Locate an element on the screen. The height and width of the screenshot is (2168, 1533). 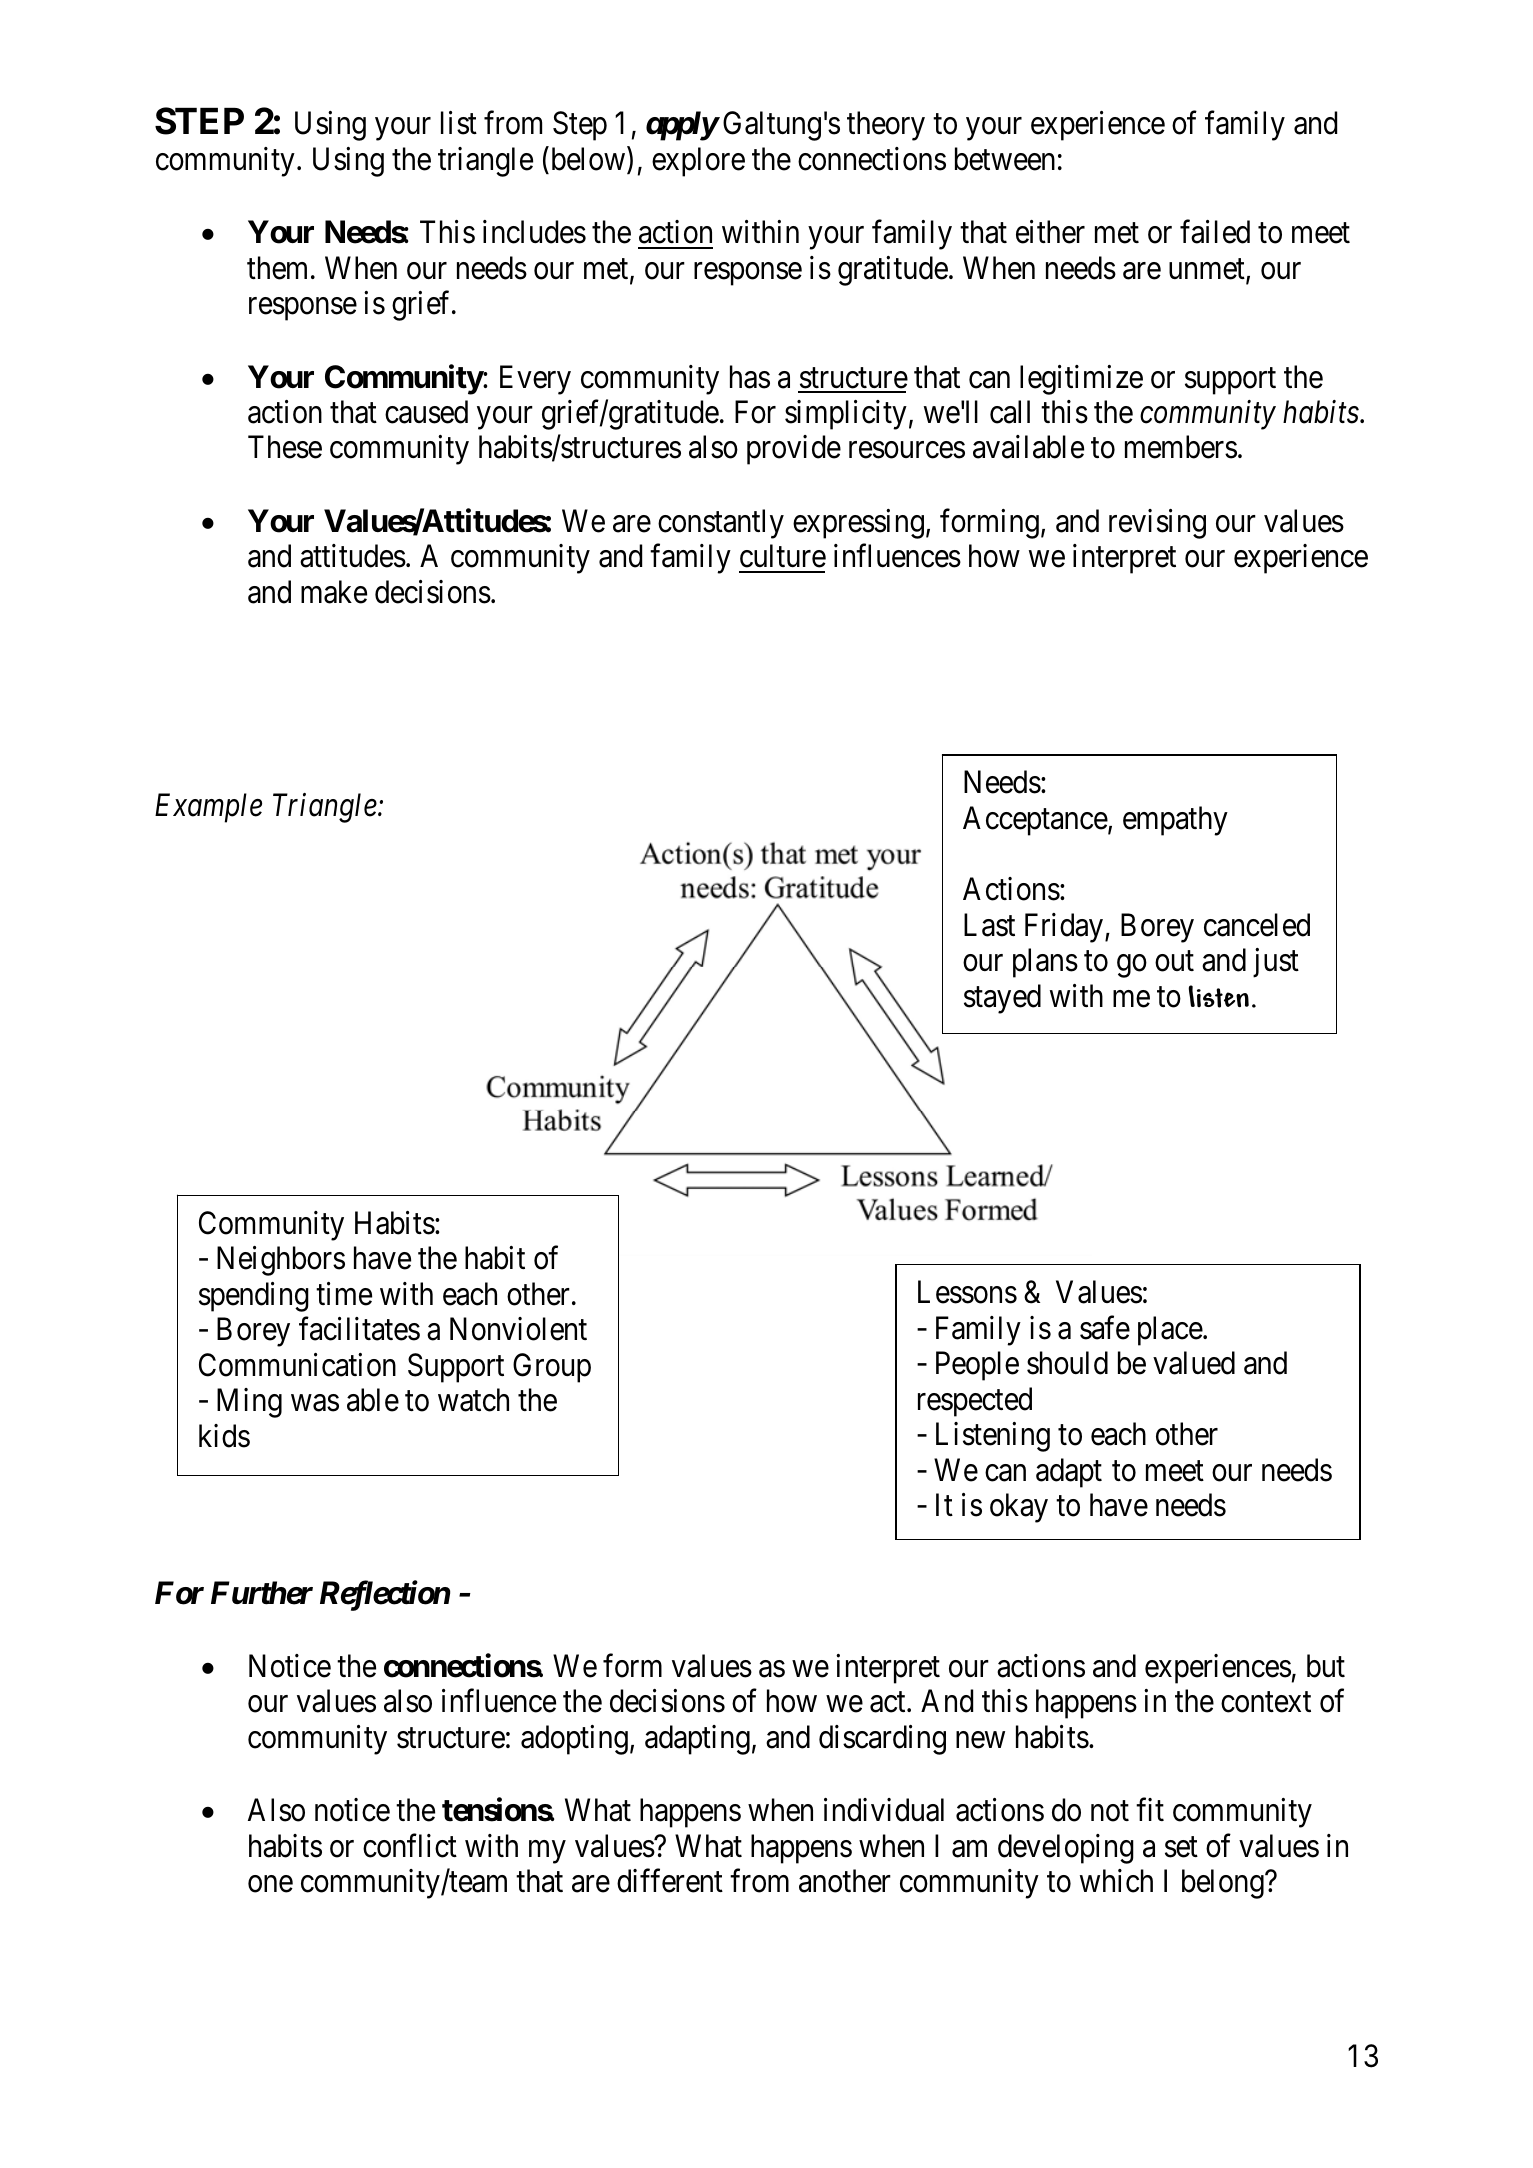
failed is located at coordinates (1215, 232).
